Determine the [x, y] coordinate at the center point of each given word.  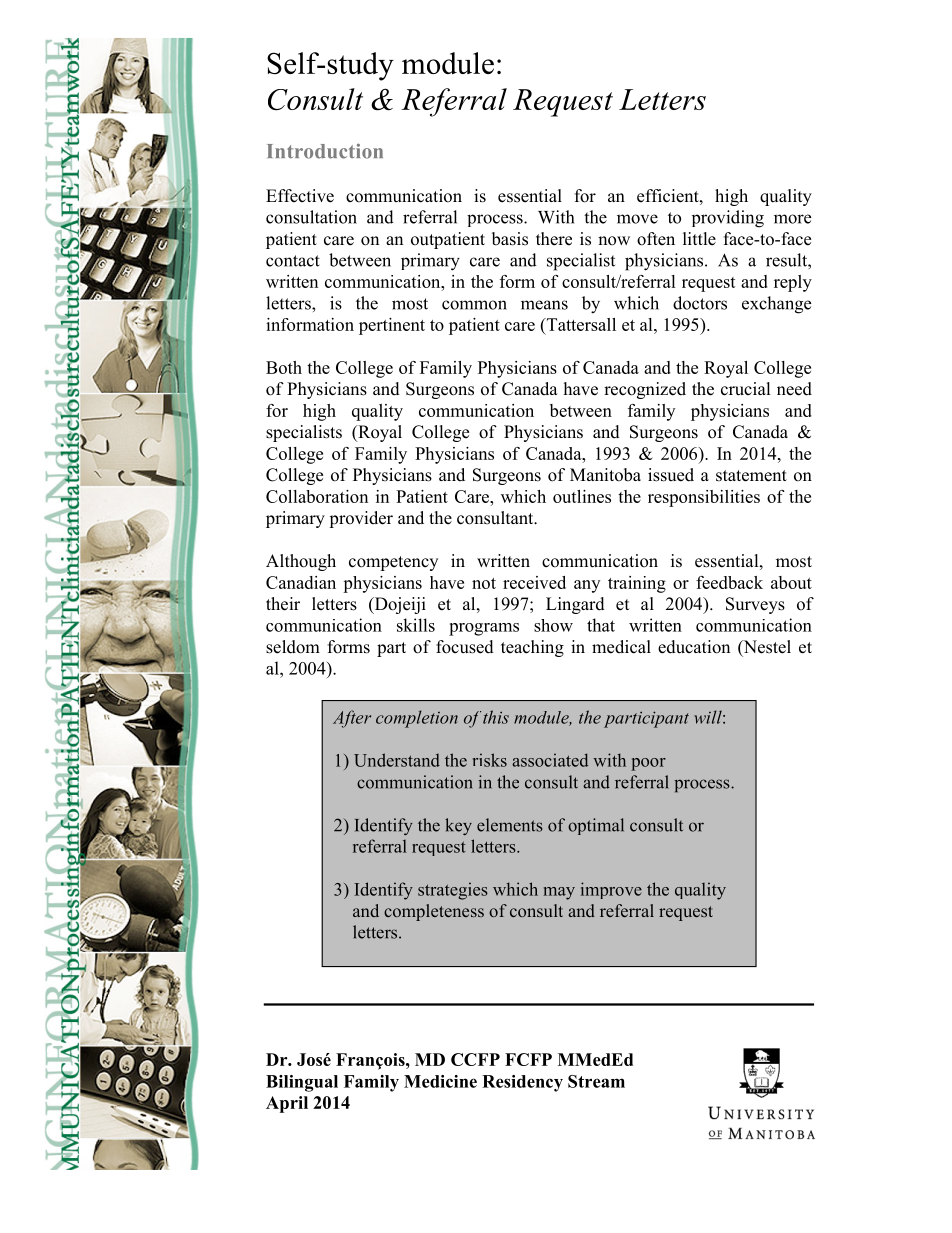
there [554, 239]
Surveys [755, 605]
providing [728, 219]
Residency [522, 1083]
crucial [746, 389]
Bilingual [302, 1083]
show [553, 625]
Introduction [325, 151]
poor [648, 764]
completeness [434, 912]
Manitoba [605, 475]
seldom [293, 647]
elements [510, 825]
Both [284, 367]
